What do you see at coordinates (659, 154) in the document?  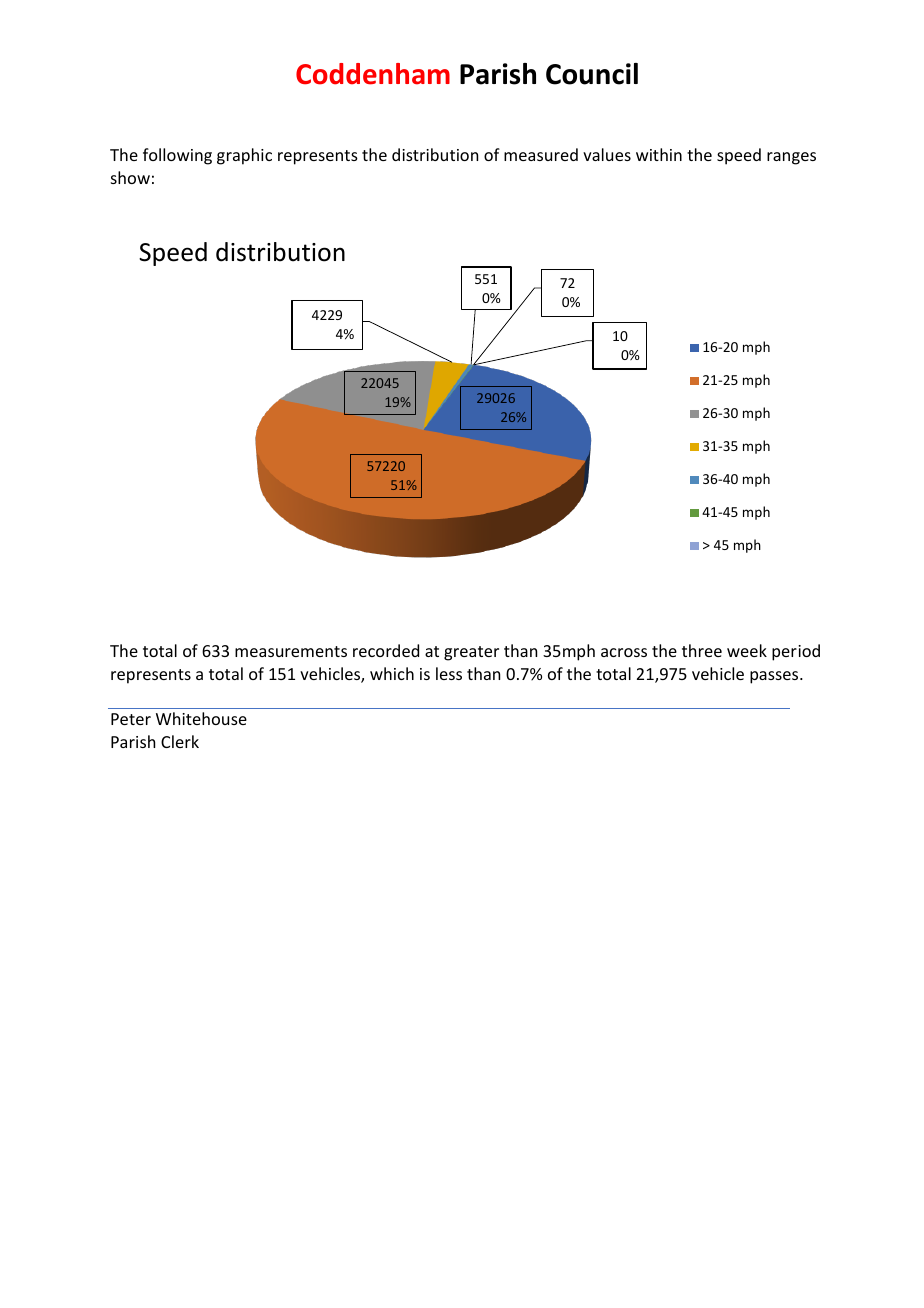 I see `within` at bounding box center [659, 154].
